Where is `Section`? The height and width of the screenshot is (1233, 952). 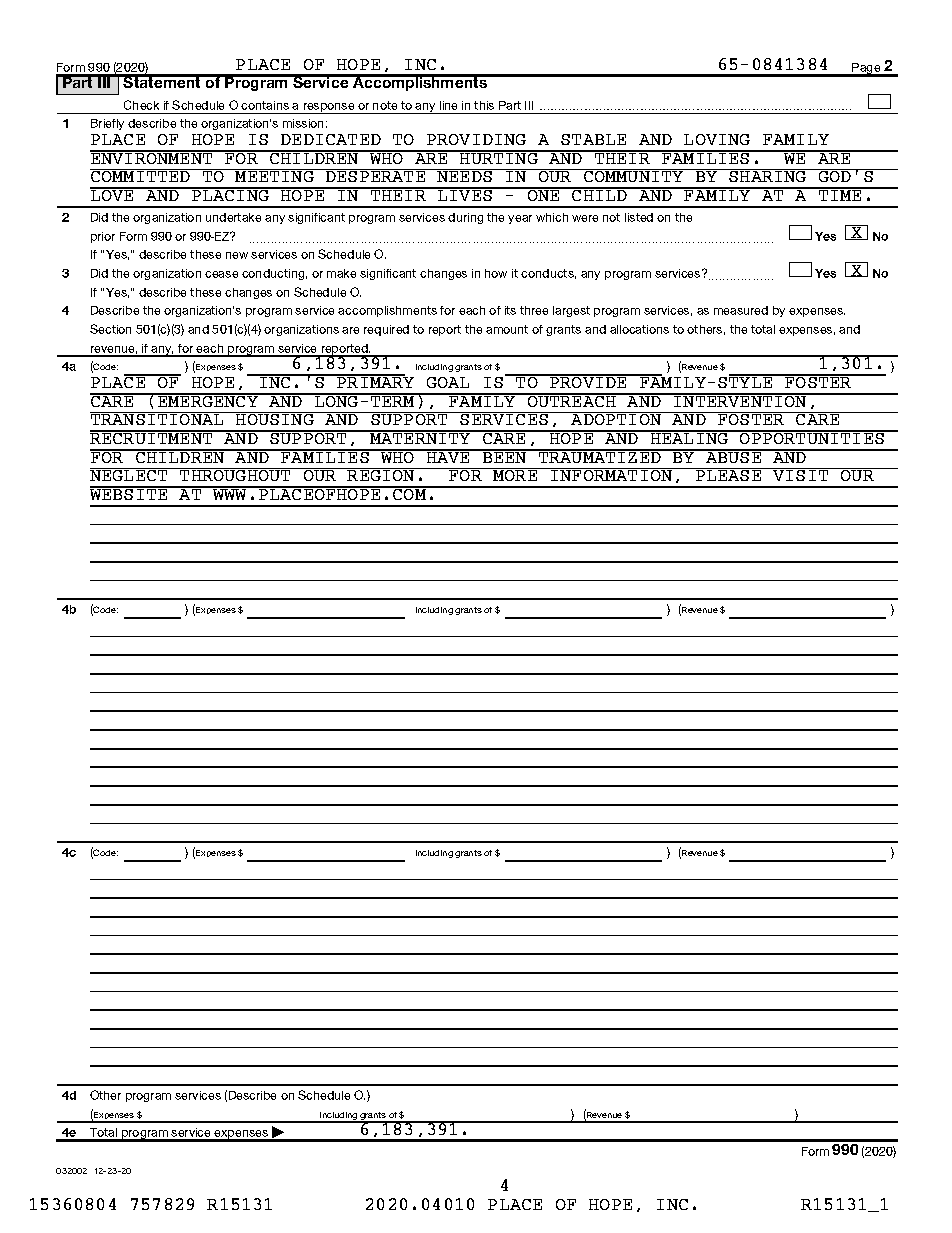
Section is located at coordinates (110, 329).
